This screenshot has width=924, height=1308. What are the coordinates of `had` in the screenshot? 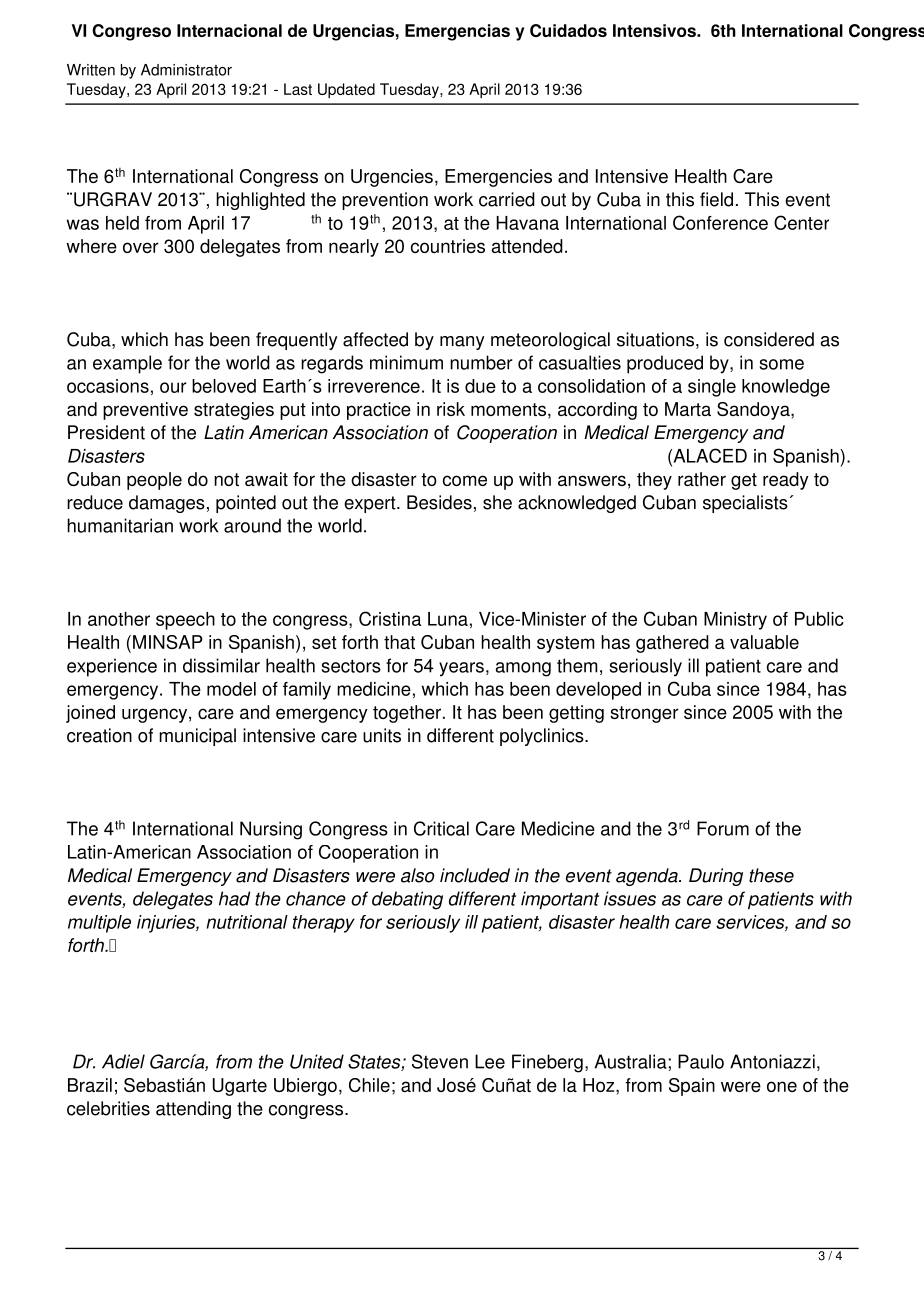 It's located at (234, 898).
